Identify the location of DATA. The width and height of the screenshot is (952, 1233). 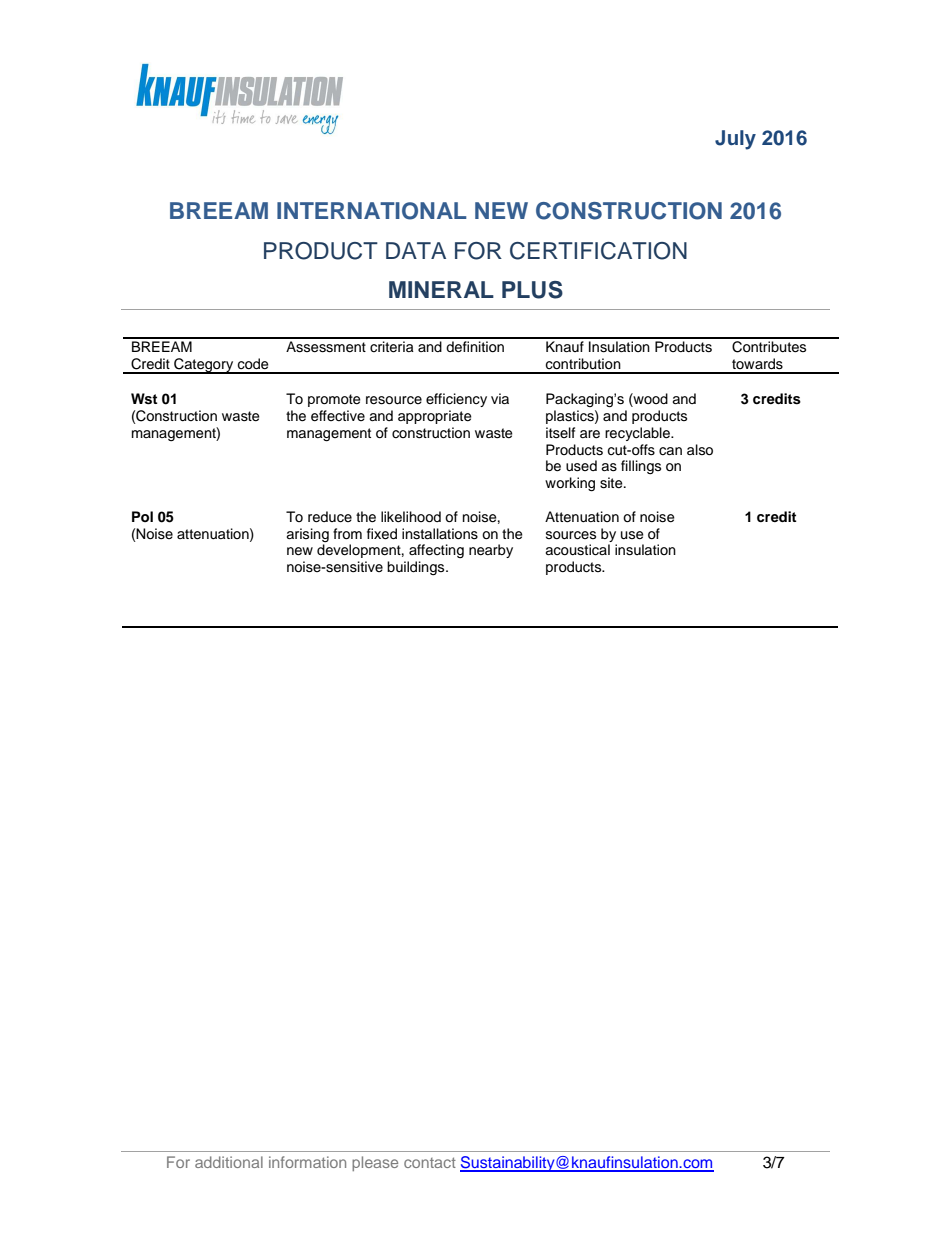
(416, 250).
